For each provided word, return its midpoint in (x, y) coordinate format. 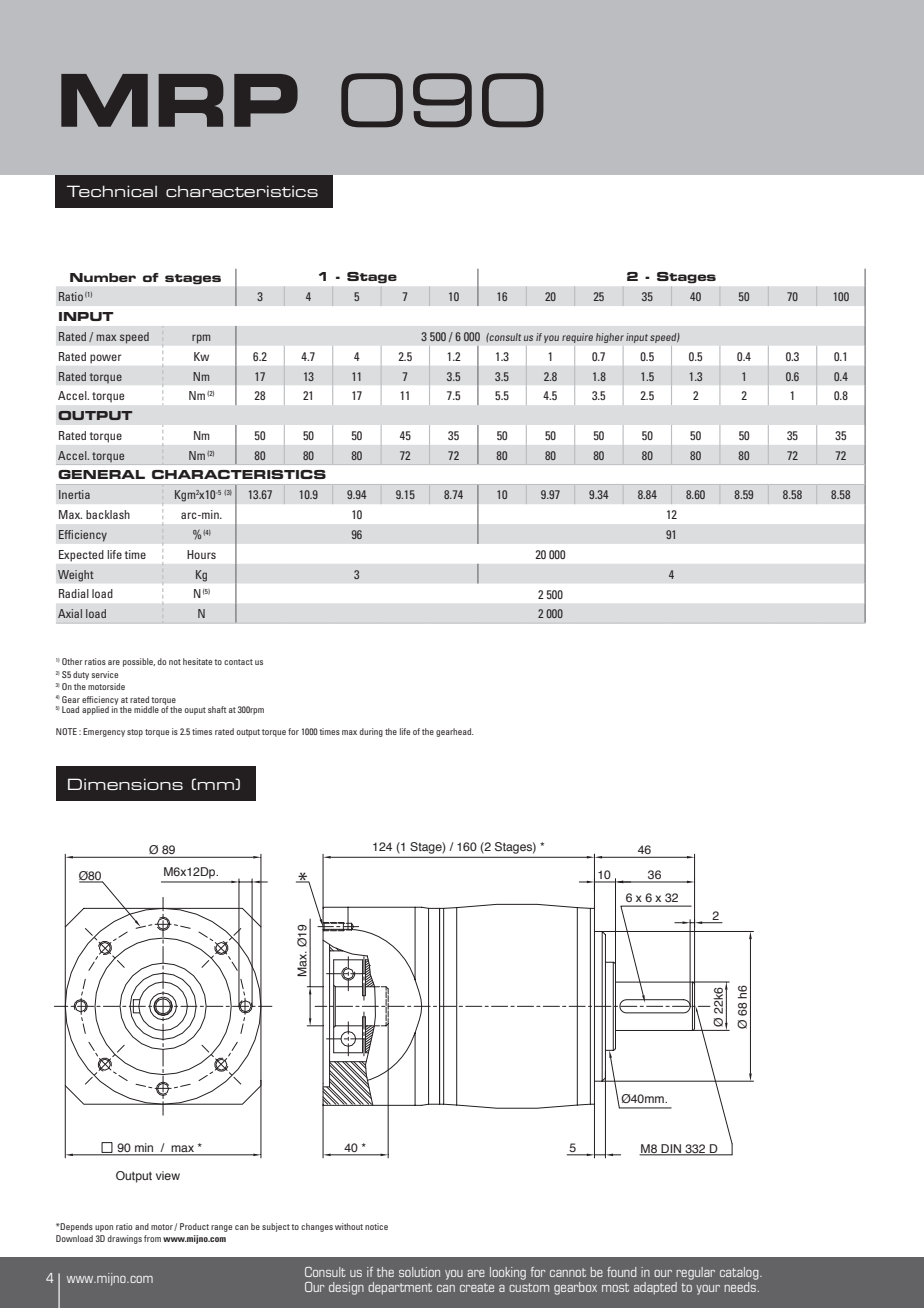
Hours (201, 554)
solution (419, 1272)
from (152, 1238)
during (371, 732)
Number (103, 277)
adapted (655, 1288)
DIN (671, 1149)
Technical (112, 191)
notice (376, 1226)
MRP (179, 100)
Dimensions (125, 784)
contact (238, 662)
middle (146, 709)
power (105, 358)
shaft (217, 709)
